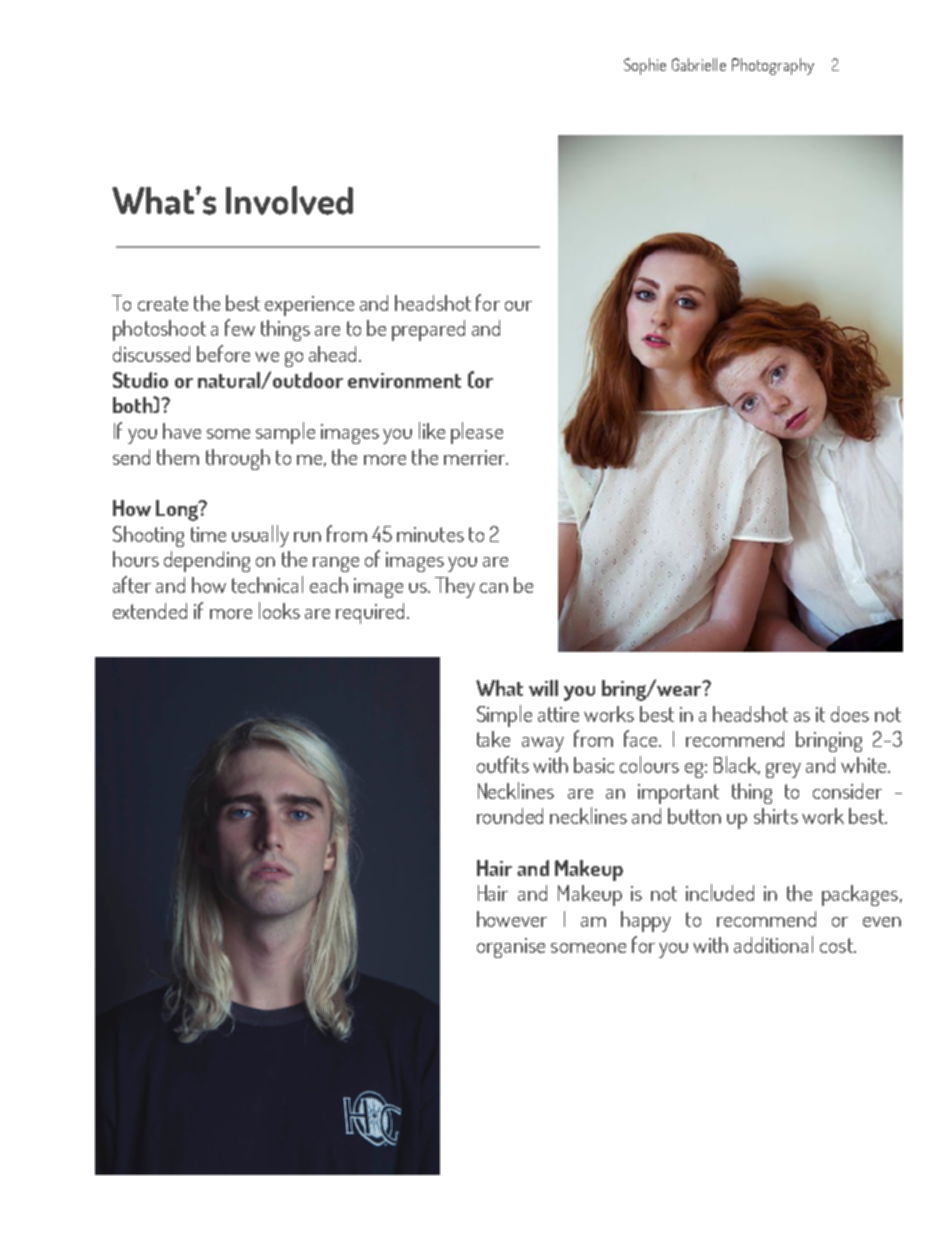 The width and height of the screenshot is (952, 1233). I want to click on does, so click(850, 714).
